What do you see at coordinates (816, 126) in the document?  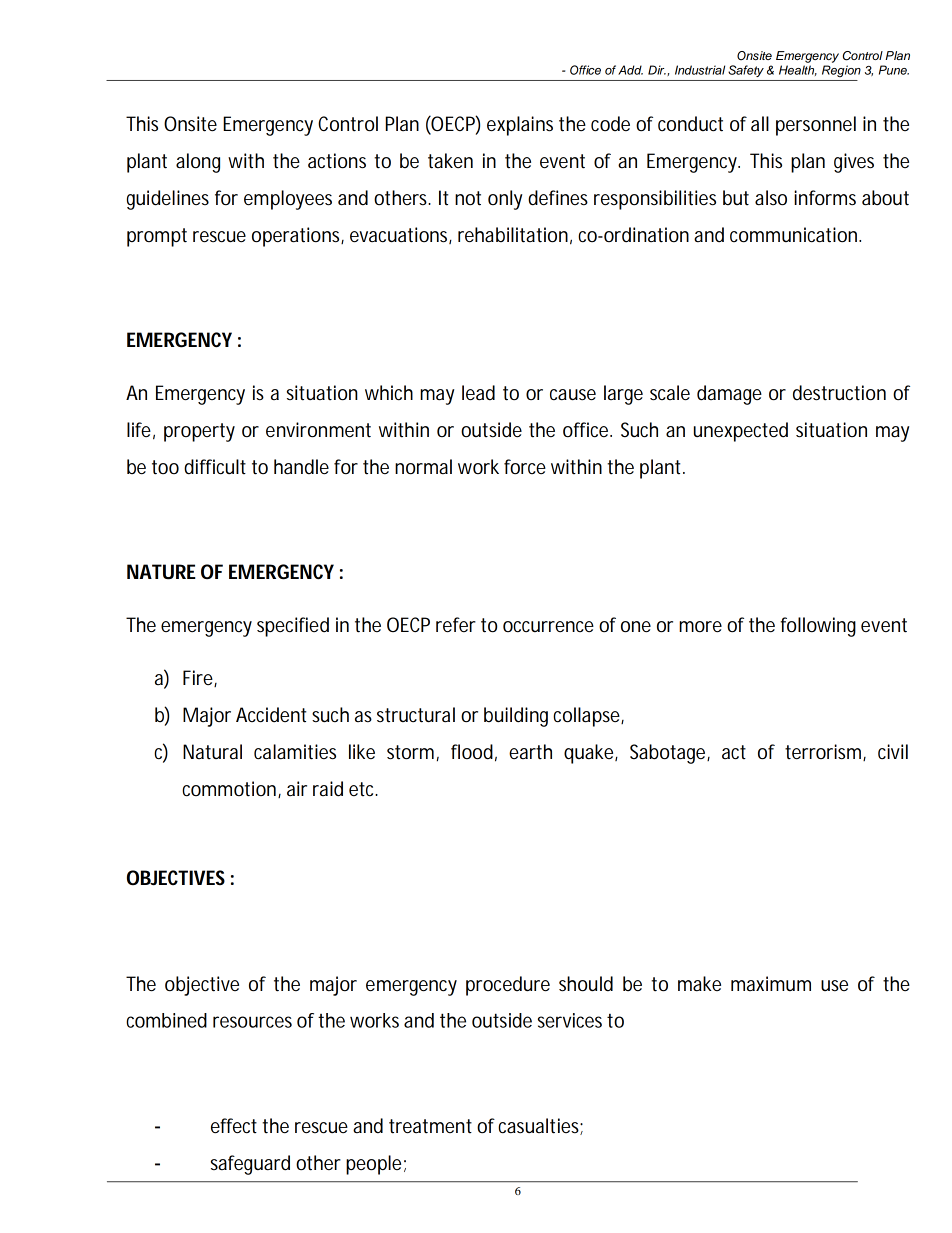 I see `personnel` at bounding box center [816, 126].
